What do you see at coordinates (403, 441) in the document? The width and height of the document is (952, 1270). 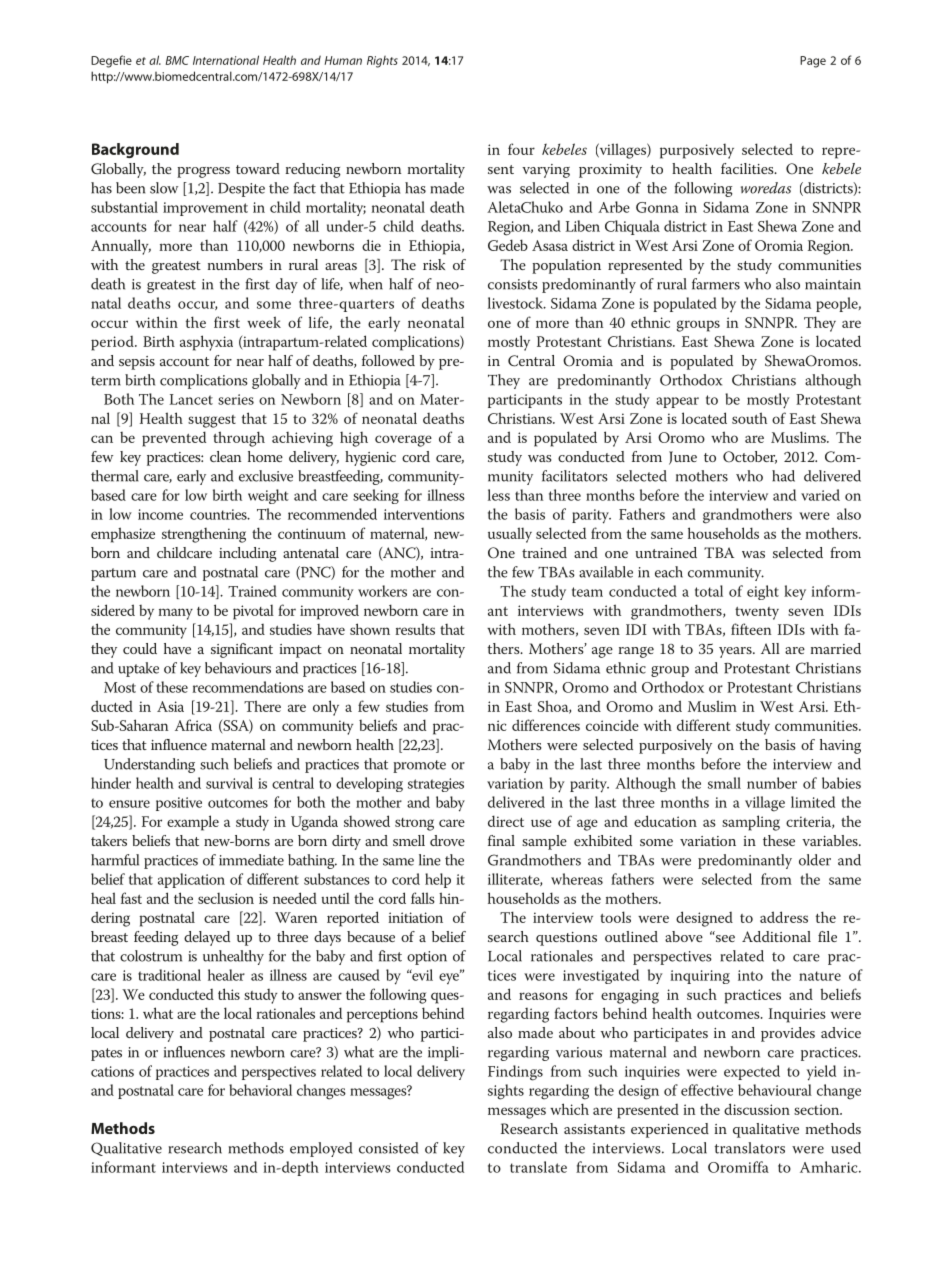 I see `coverage` at bounding box center [403, 441].
